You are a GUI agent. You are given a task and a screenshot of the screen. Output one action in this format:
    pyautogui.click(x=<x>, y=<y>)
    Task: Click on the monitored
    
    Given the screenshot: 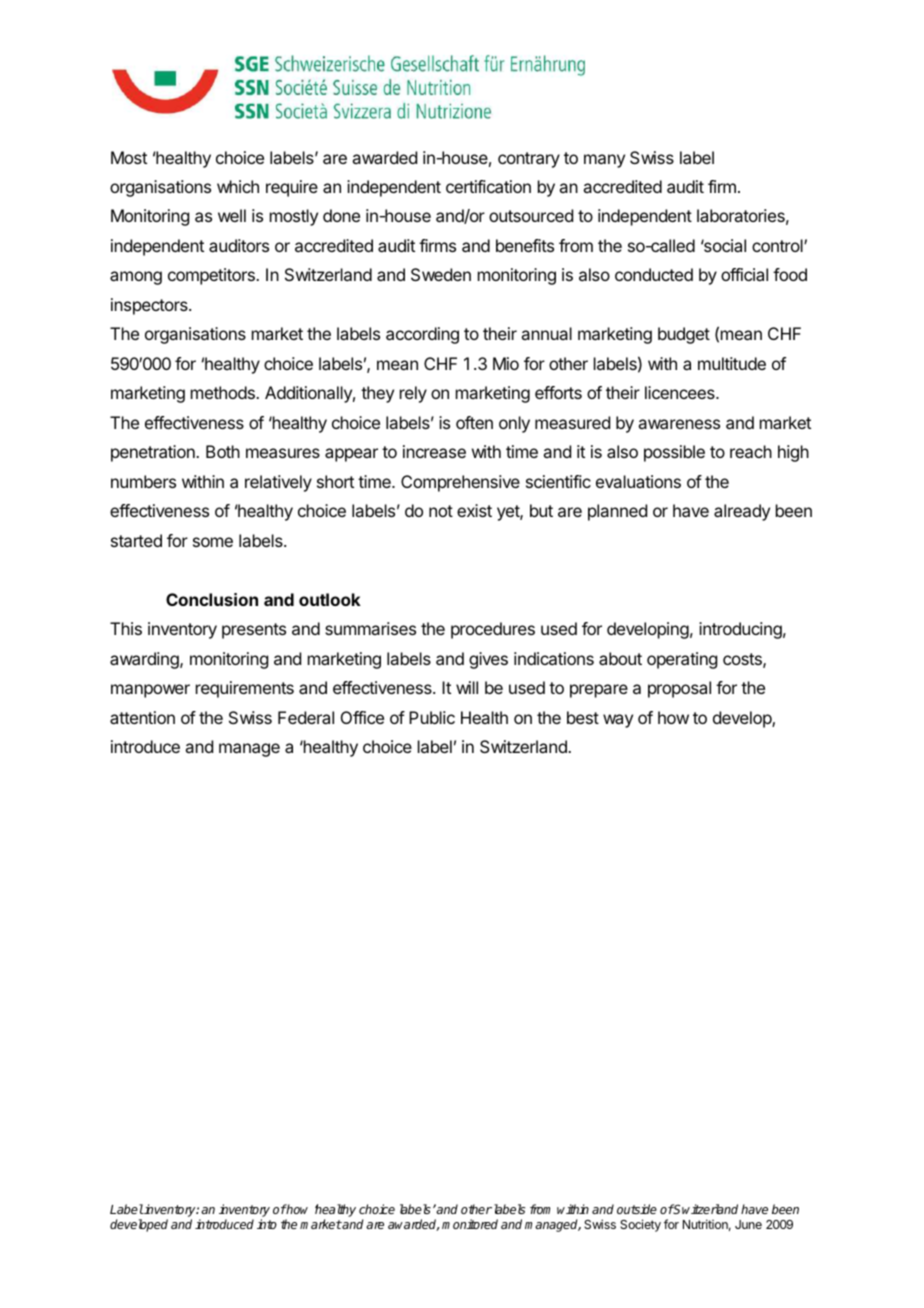 What is the action you would take?
    pyautogui.click(x=470, y=1224)
